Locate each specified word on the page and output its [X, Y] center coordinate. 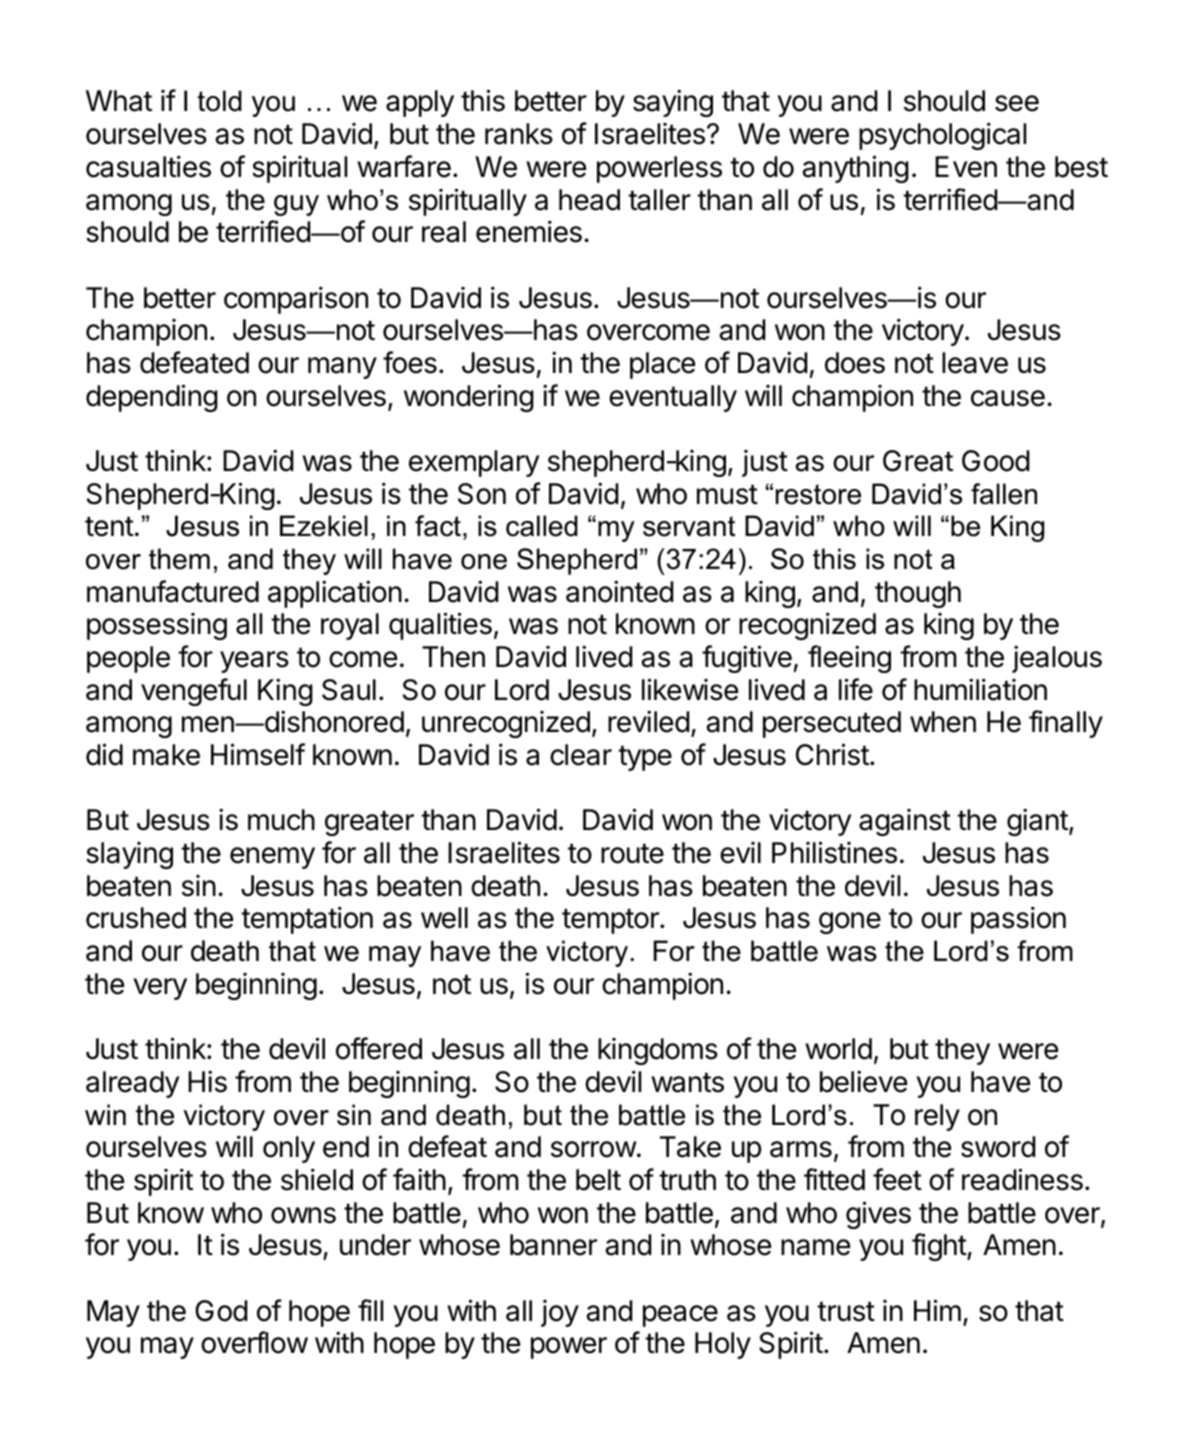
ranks [519, 134]
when [943, 722]
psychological [942, 136]
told [219, 101]
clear [581, 755]
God [221, 1311]
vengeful [194, 692]
